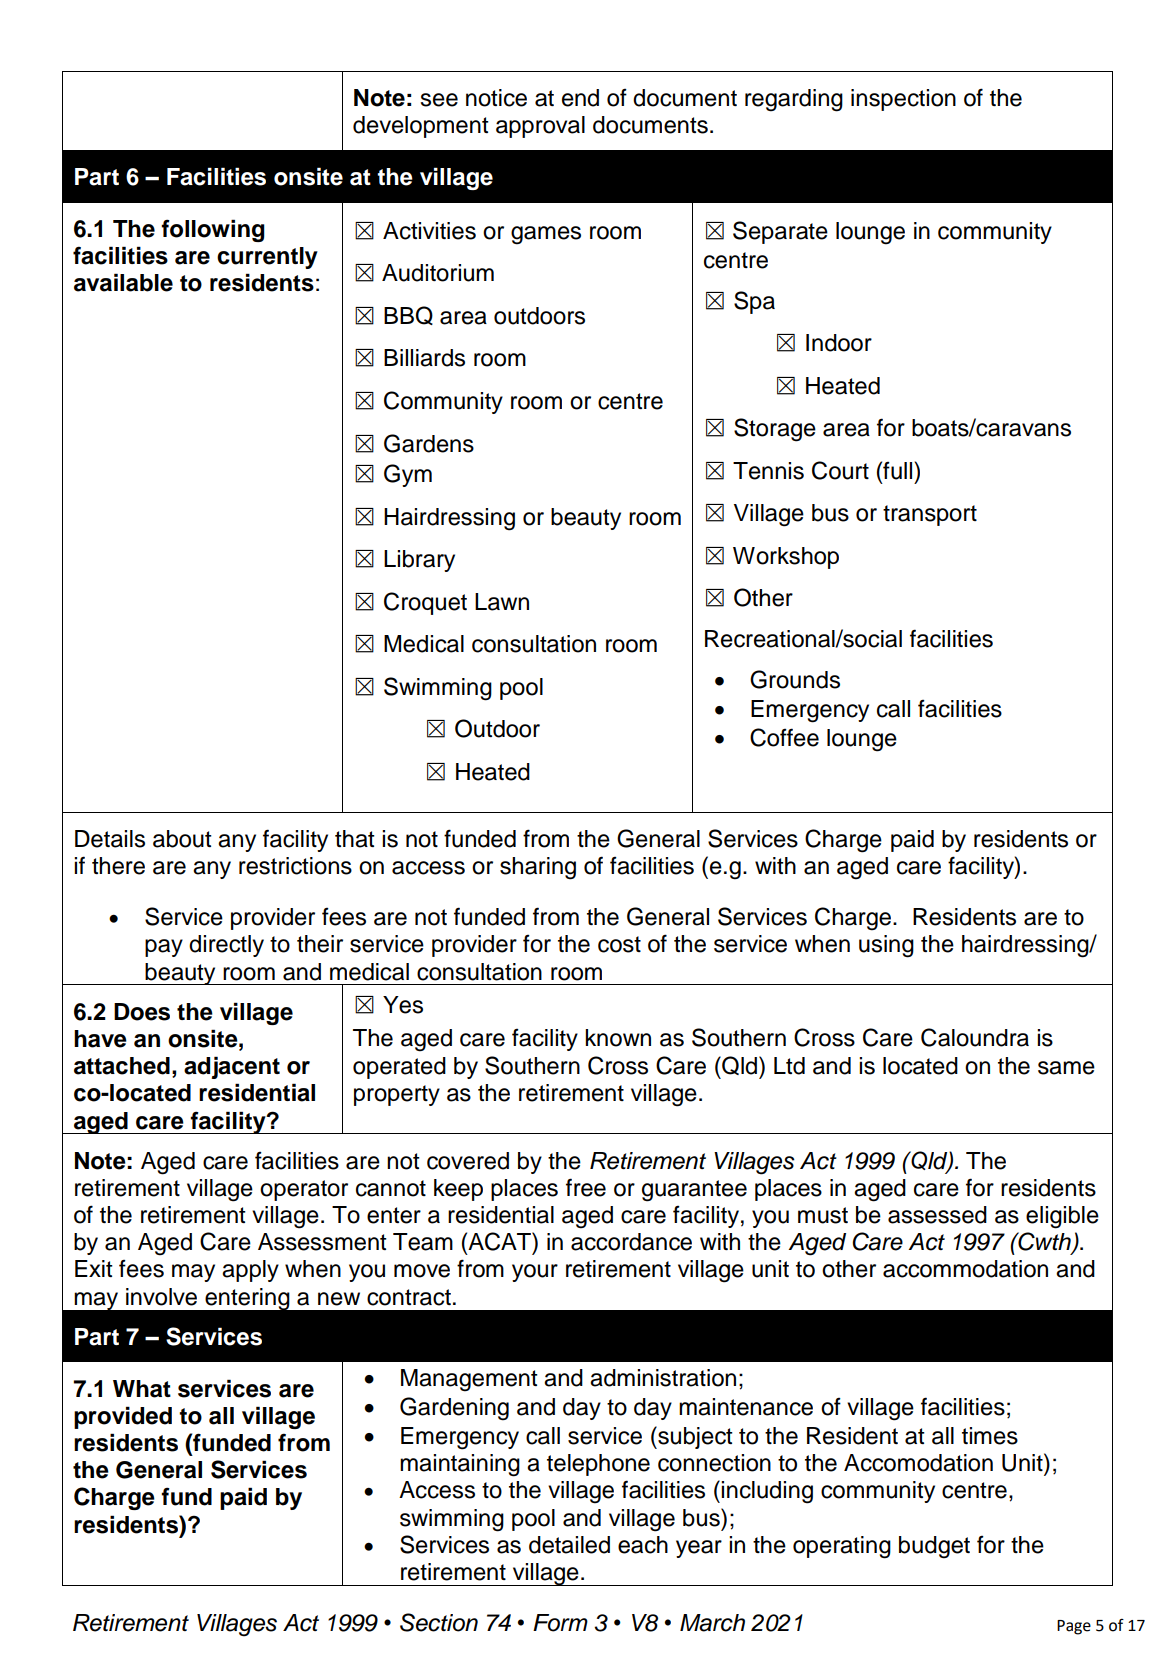  I want to click on following, so click(213, 230).
